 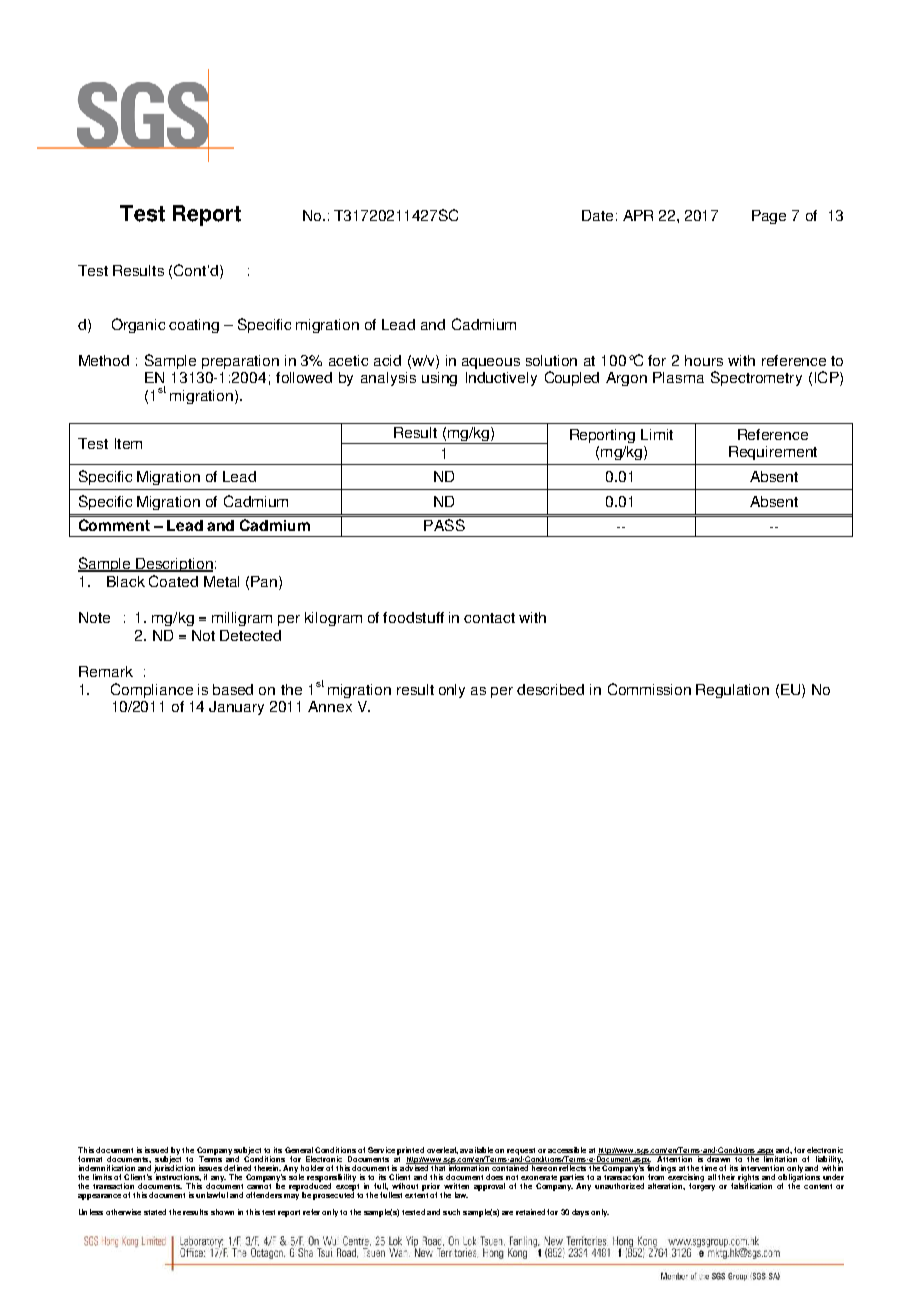 What do you see at coordinates (773, 453) in the page?
I see `Requirement` at bounding box center [773, 453].
